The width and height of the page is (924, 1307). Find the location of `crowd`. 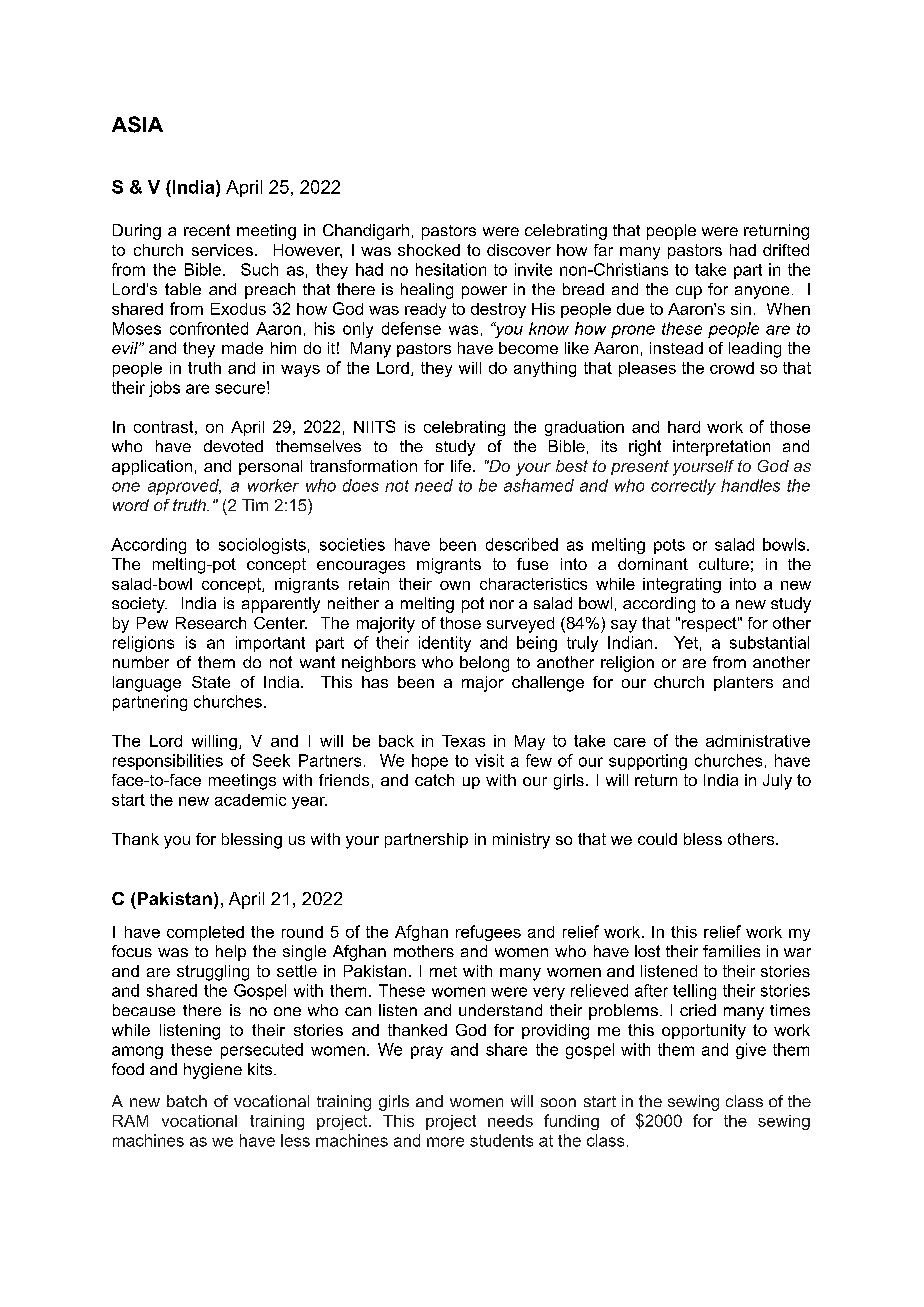

crowd is located at coordinates (732, 368).
